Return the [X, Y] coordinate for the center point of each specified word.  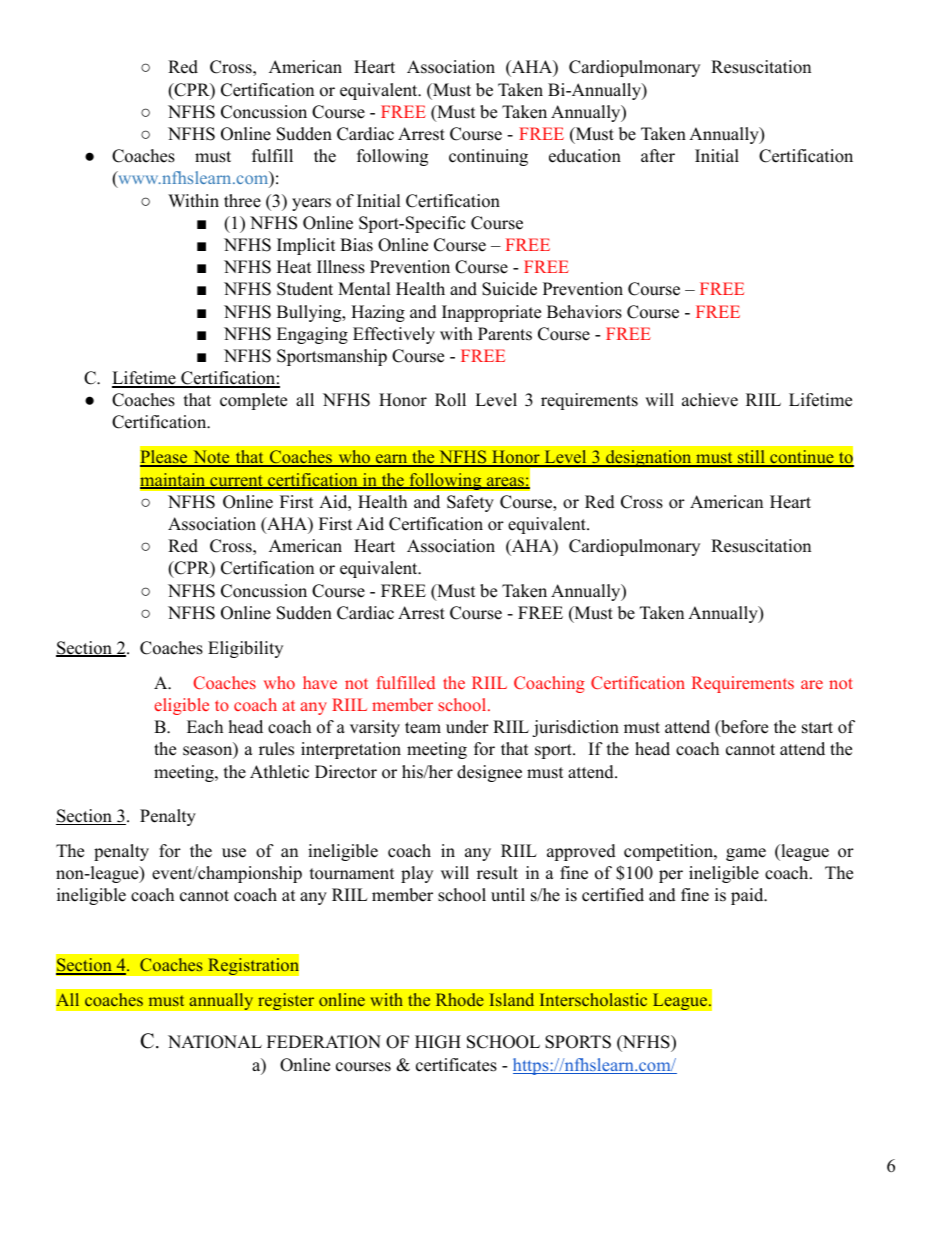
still [751, 458]
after [658, 156]
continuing [488, 157]
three [242, 201]
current [236, 482]
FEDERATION [324, 1042]
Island [512, 999]
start [817, 728]
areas [505, 483]
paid [748, 896]
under [467, 727]
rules [276, 749]
